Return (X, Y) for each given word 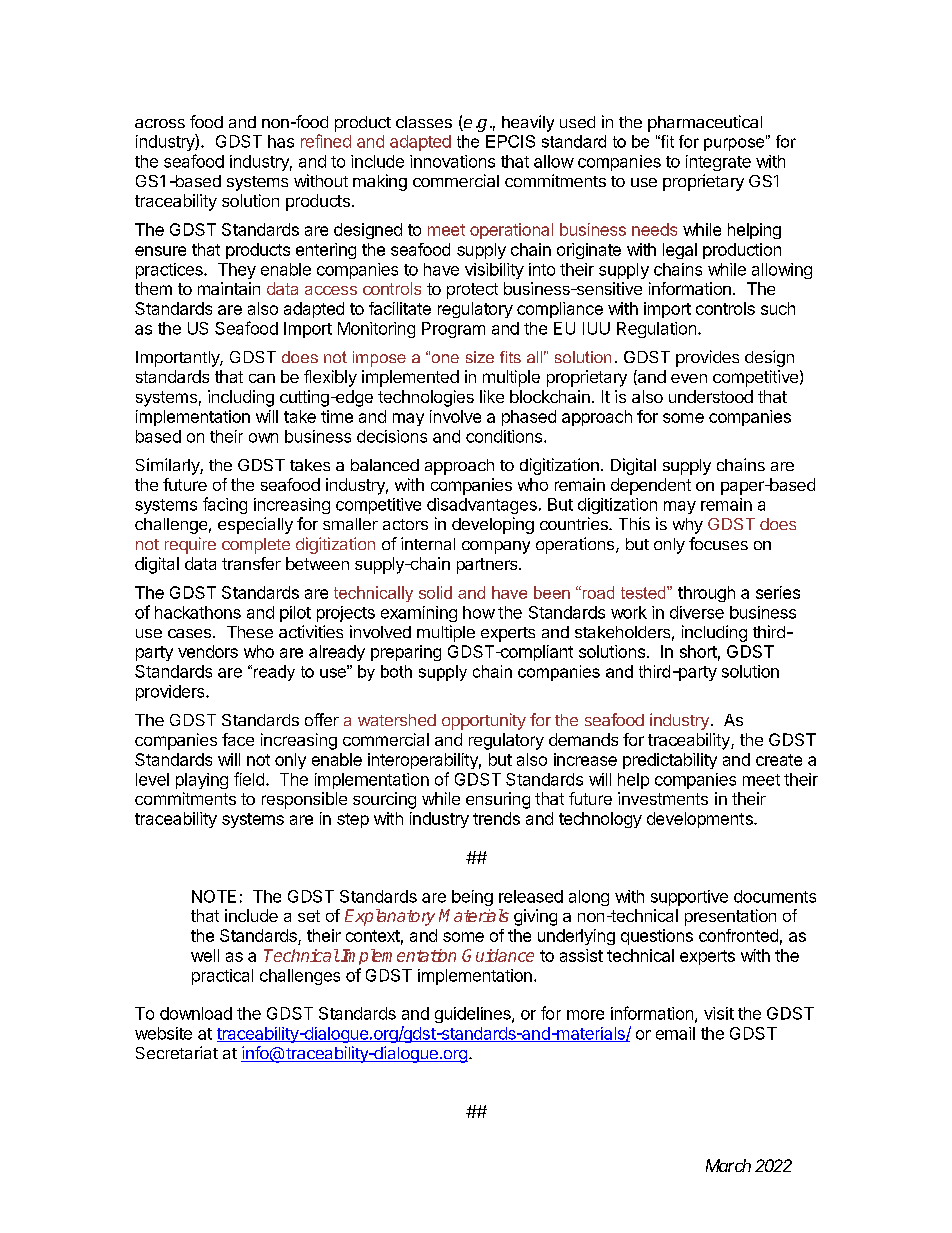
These (250, 632)
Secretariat (177, 1052)
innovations (452, 161)
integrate (718, 163)
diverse (697, 612)
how (479, 612)
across (160, 123)
